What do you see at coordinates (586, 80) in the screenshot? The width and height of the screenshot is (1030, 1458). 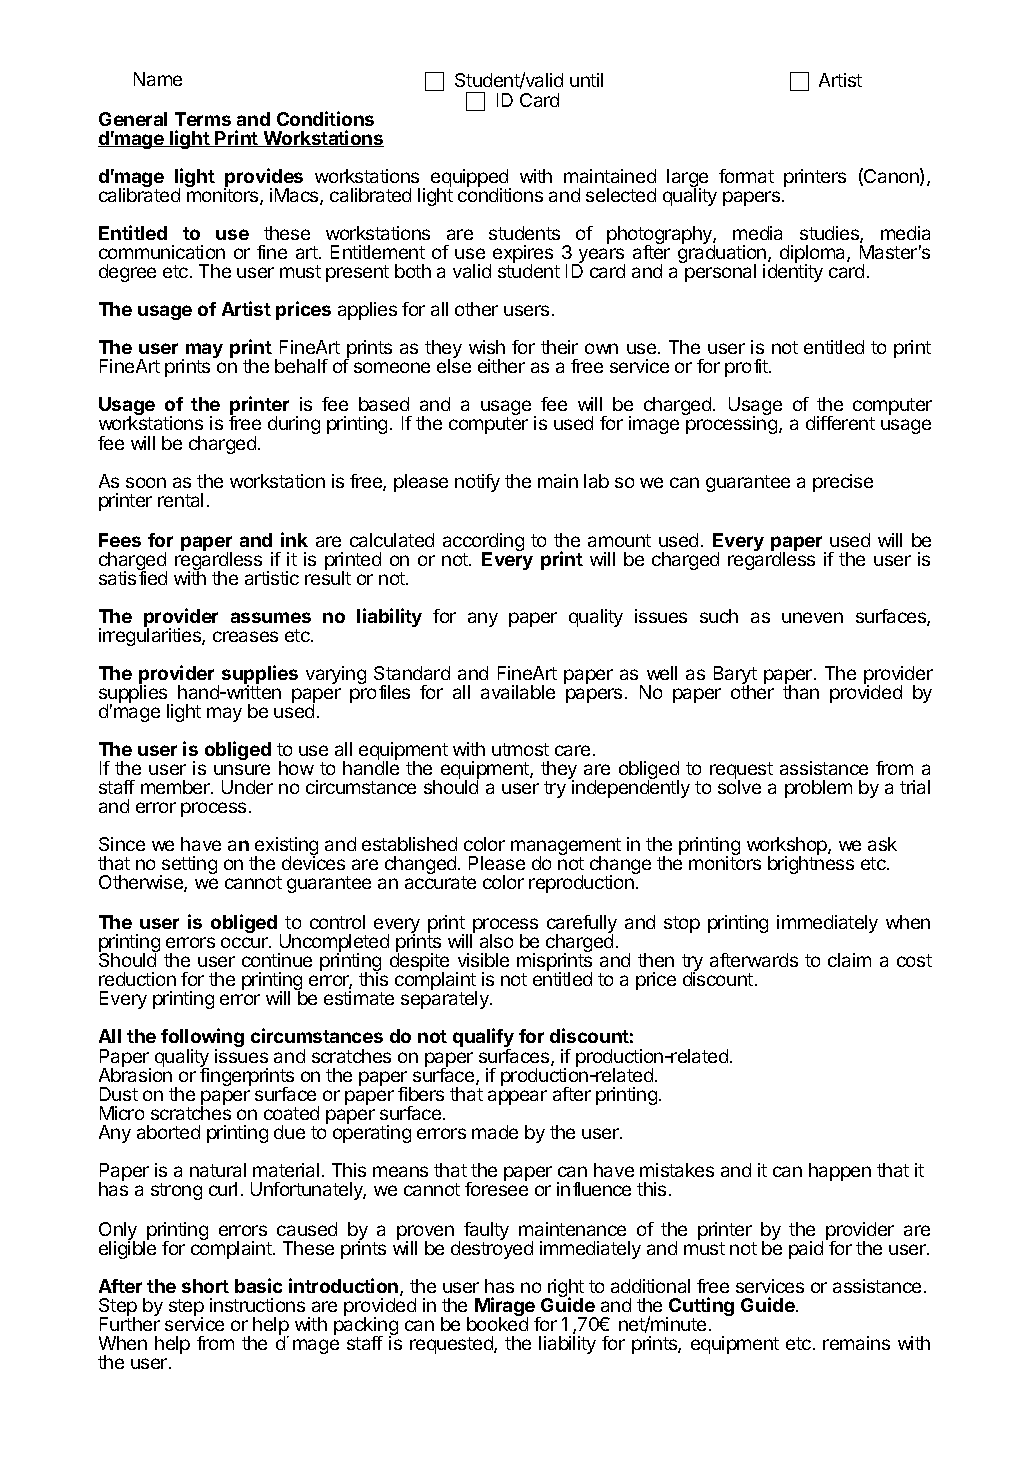 I see `until` at bounding box center [586, 80].
